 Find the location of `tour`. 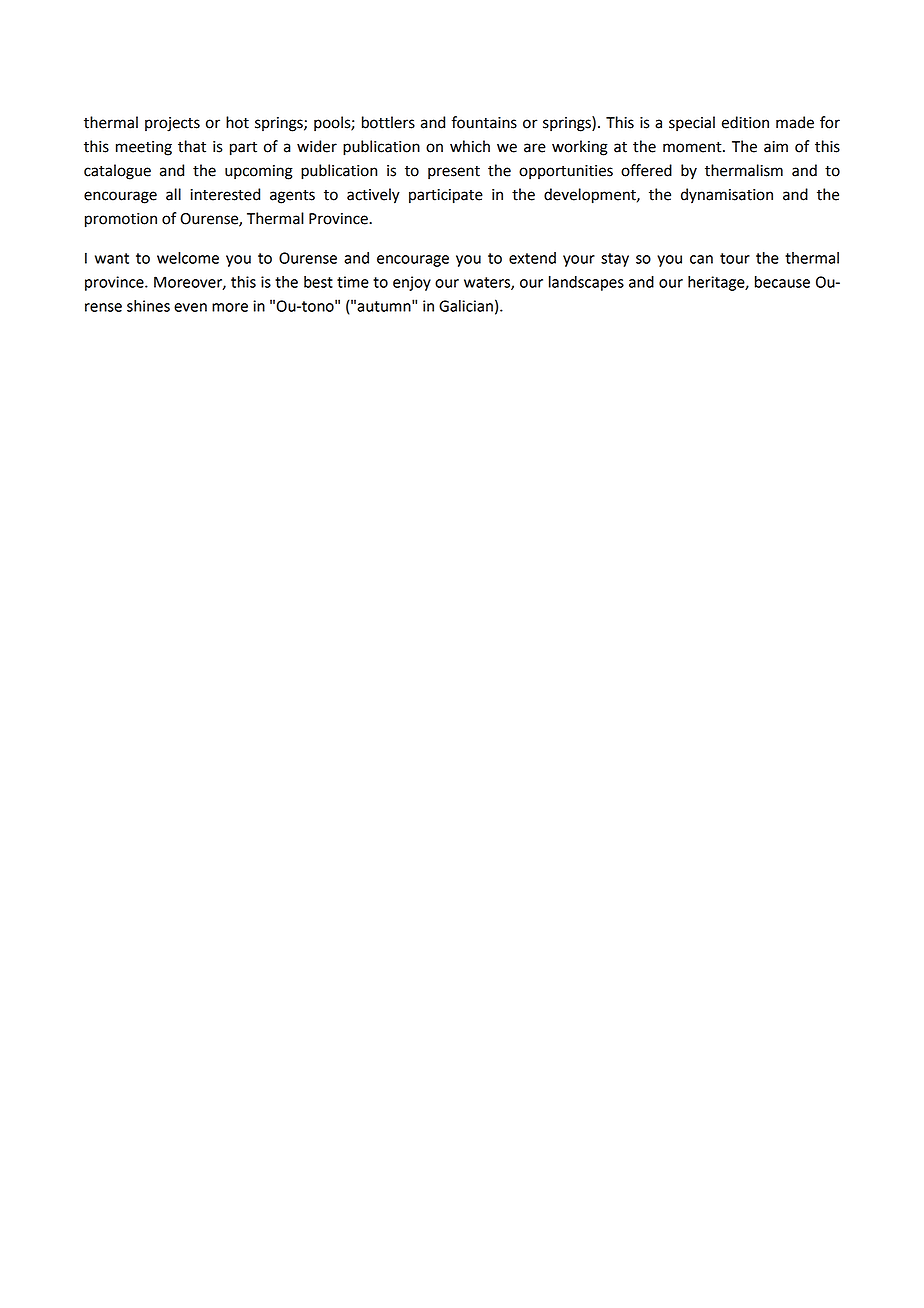

tour is located at coordinates (735, 258).
